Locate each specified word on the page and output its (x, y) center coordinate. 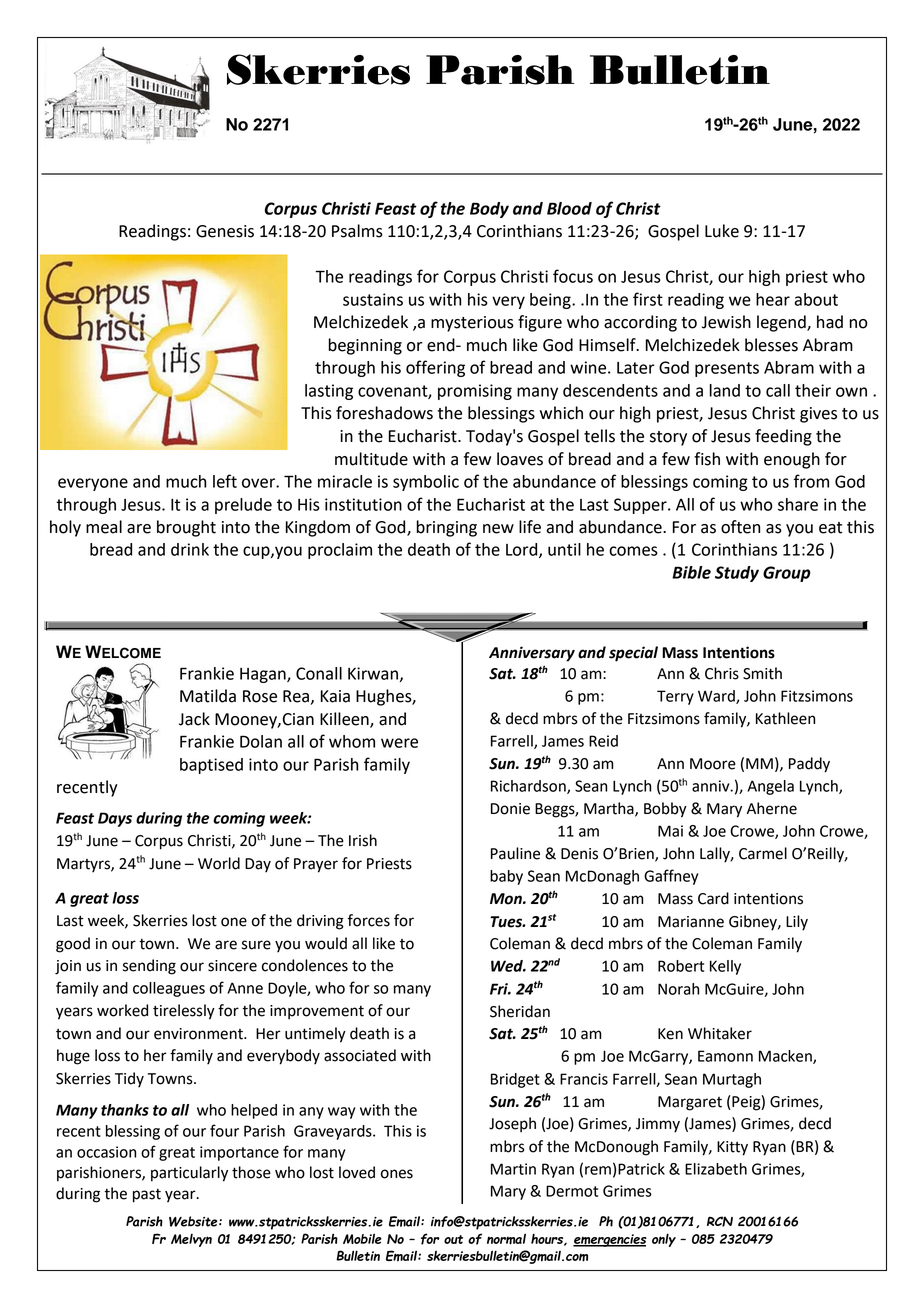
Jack (194, 719)
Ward (717, 697)
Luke (722, 231)
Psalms (357, 231)
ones (397, 1174)
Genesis (225, 231)
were (399, 743)
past (147, 1196)
